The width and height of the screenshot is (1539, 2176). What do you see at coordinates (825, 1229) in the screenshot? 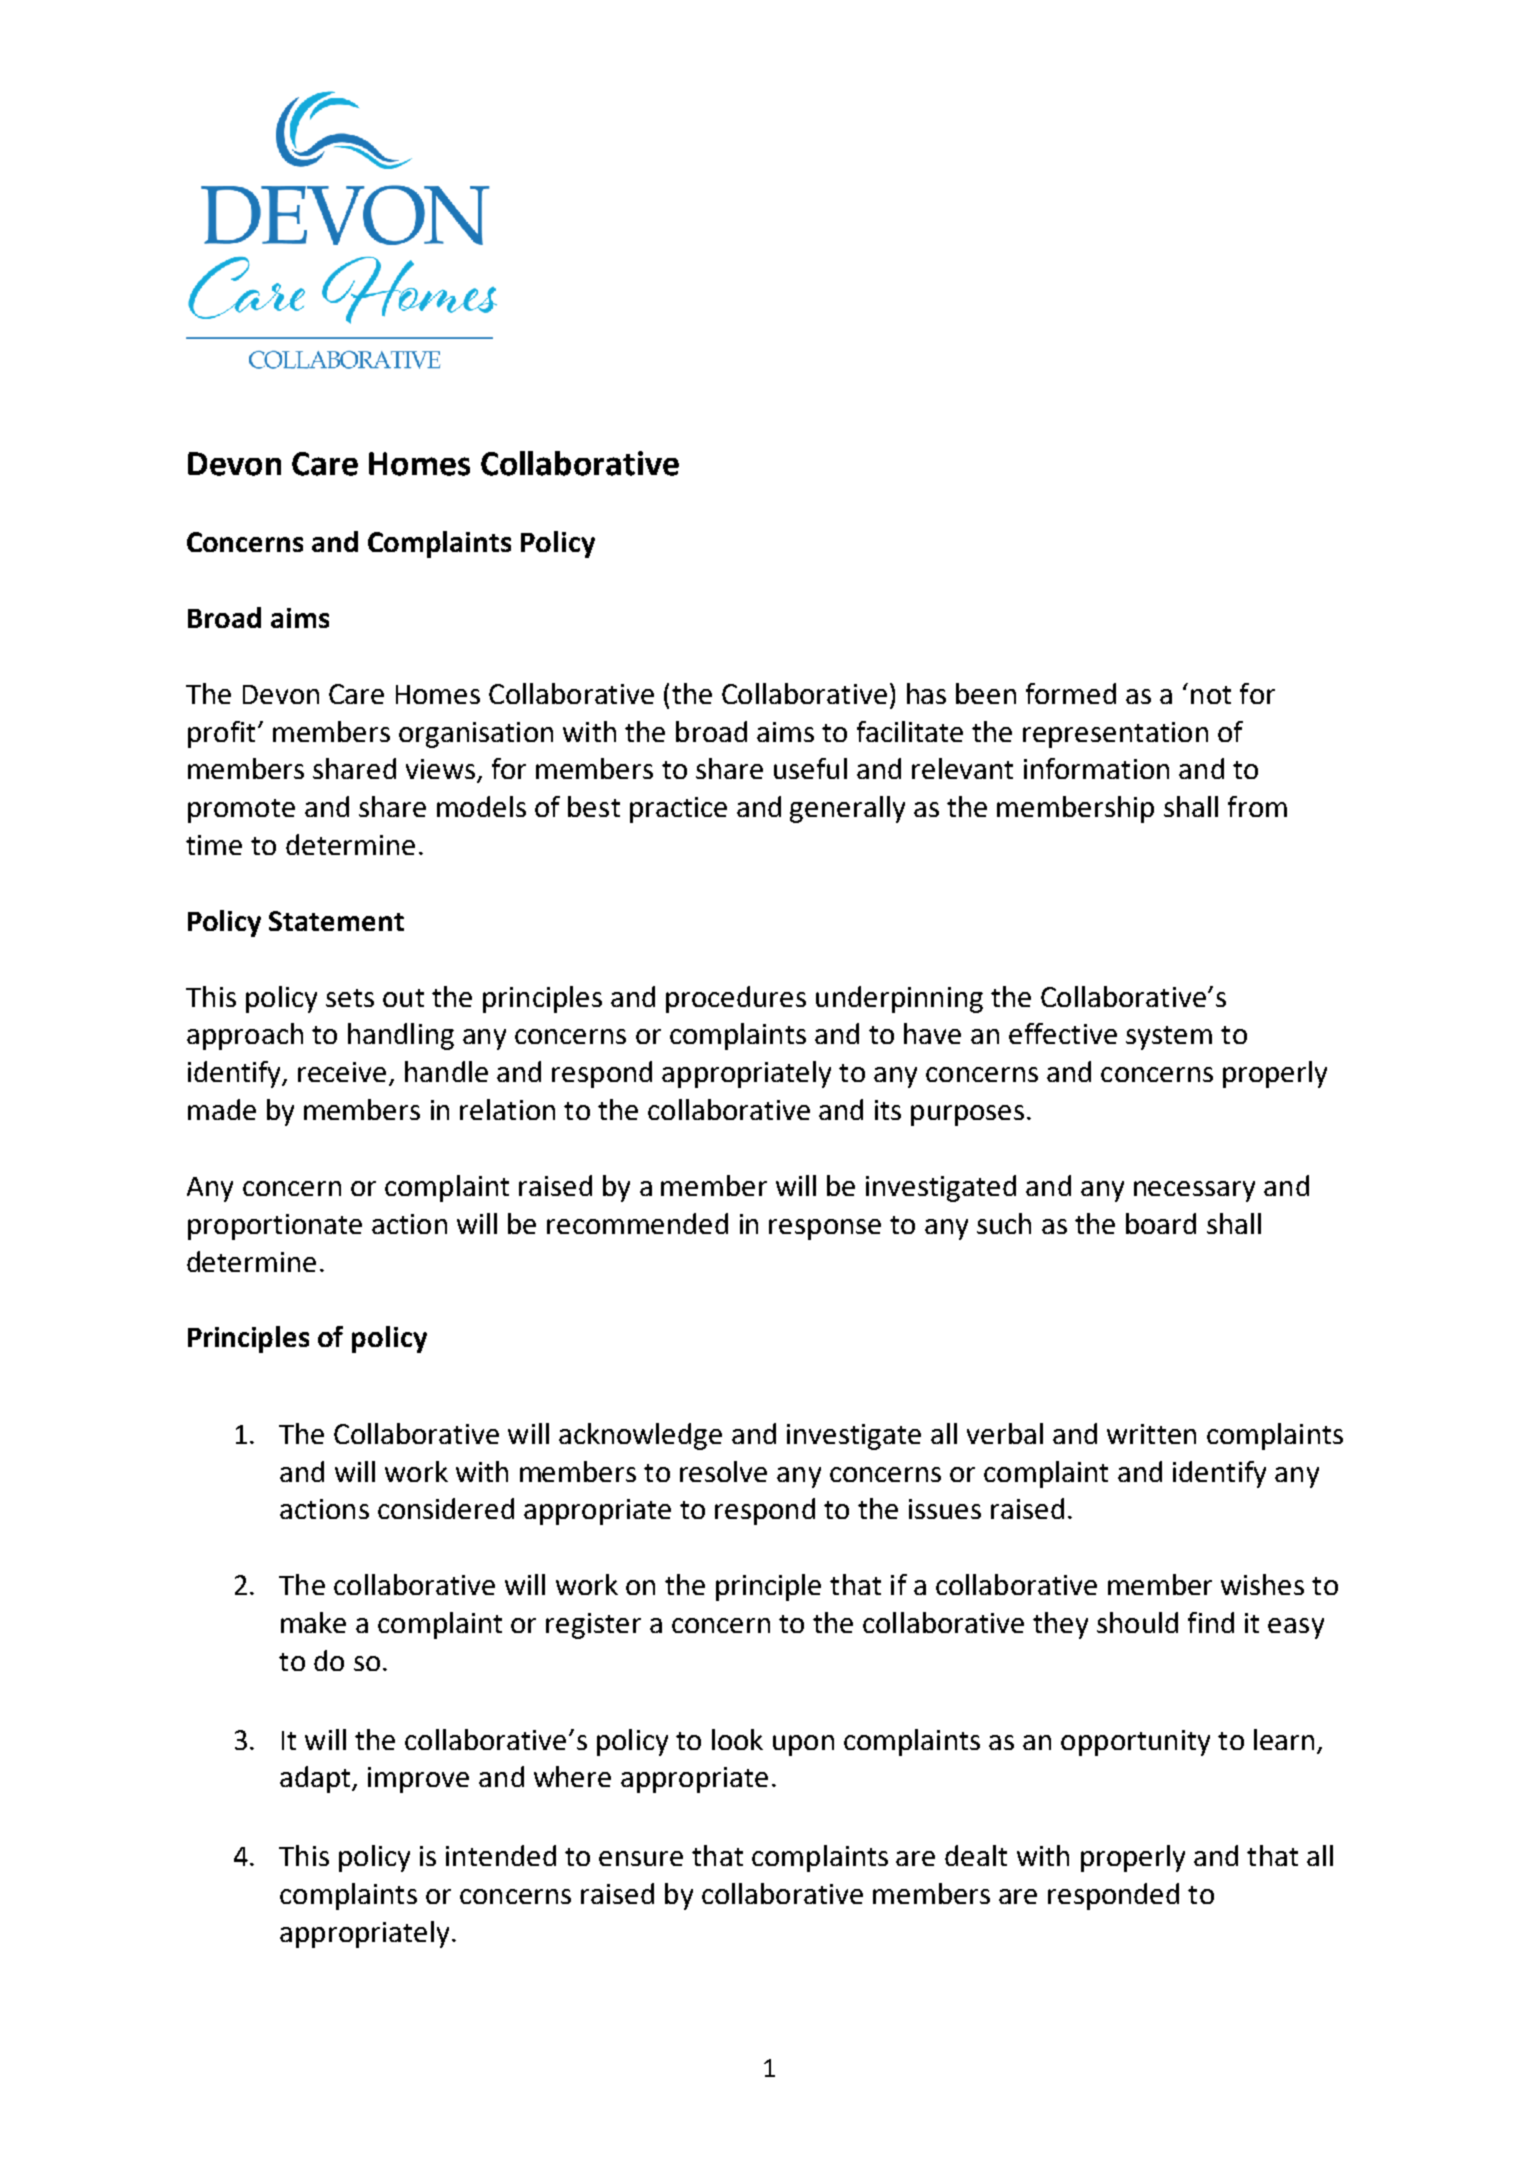
I see `response` at bounding box center [825, 1229].
